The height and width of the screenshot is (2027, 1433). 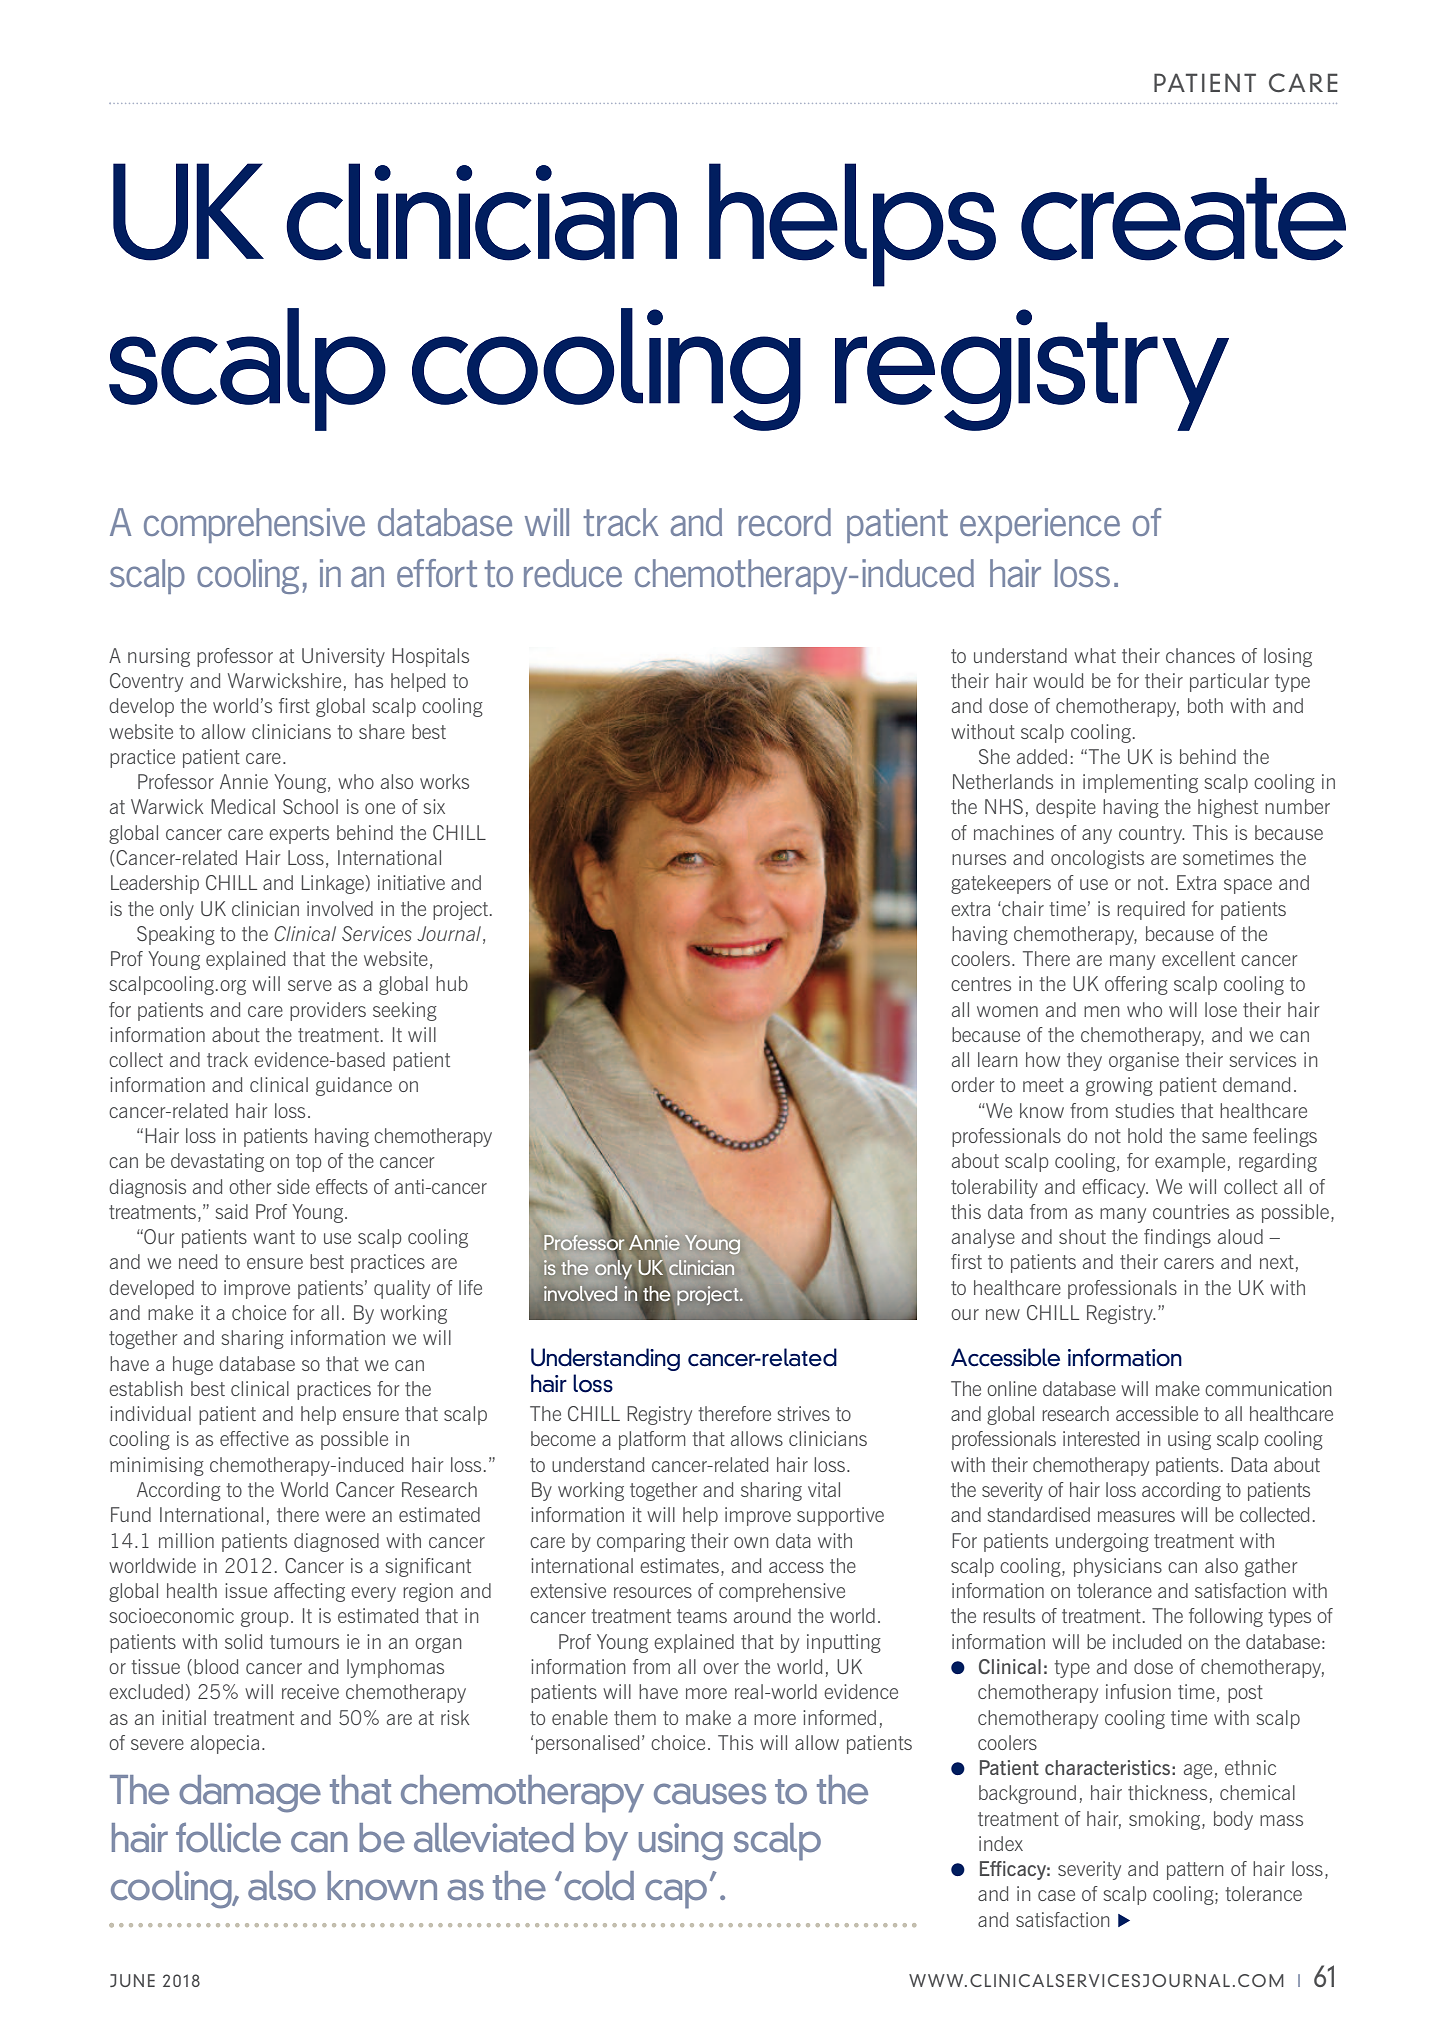 What do you see at coordinates (132, 1980) in the screenshot?
I see `JUNE` at bounding box center [132, 1980].
